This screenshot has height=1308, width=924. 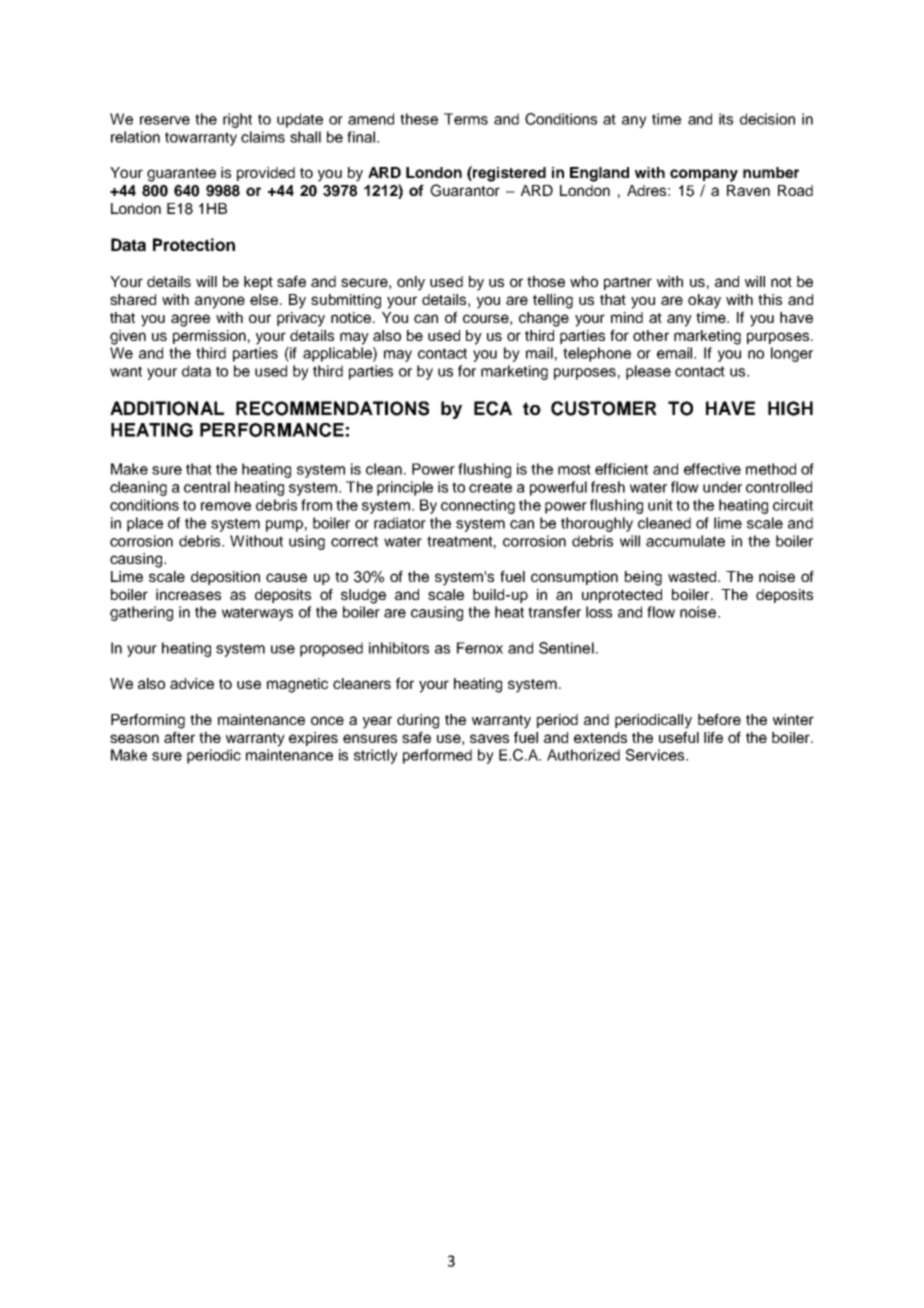 What do you see at coordinates (651, 335) in the screenshot?
I see `other` at bounding box center [651, 335].
